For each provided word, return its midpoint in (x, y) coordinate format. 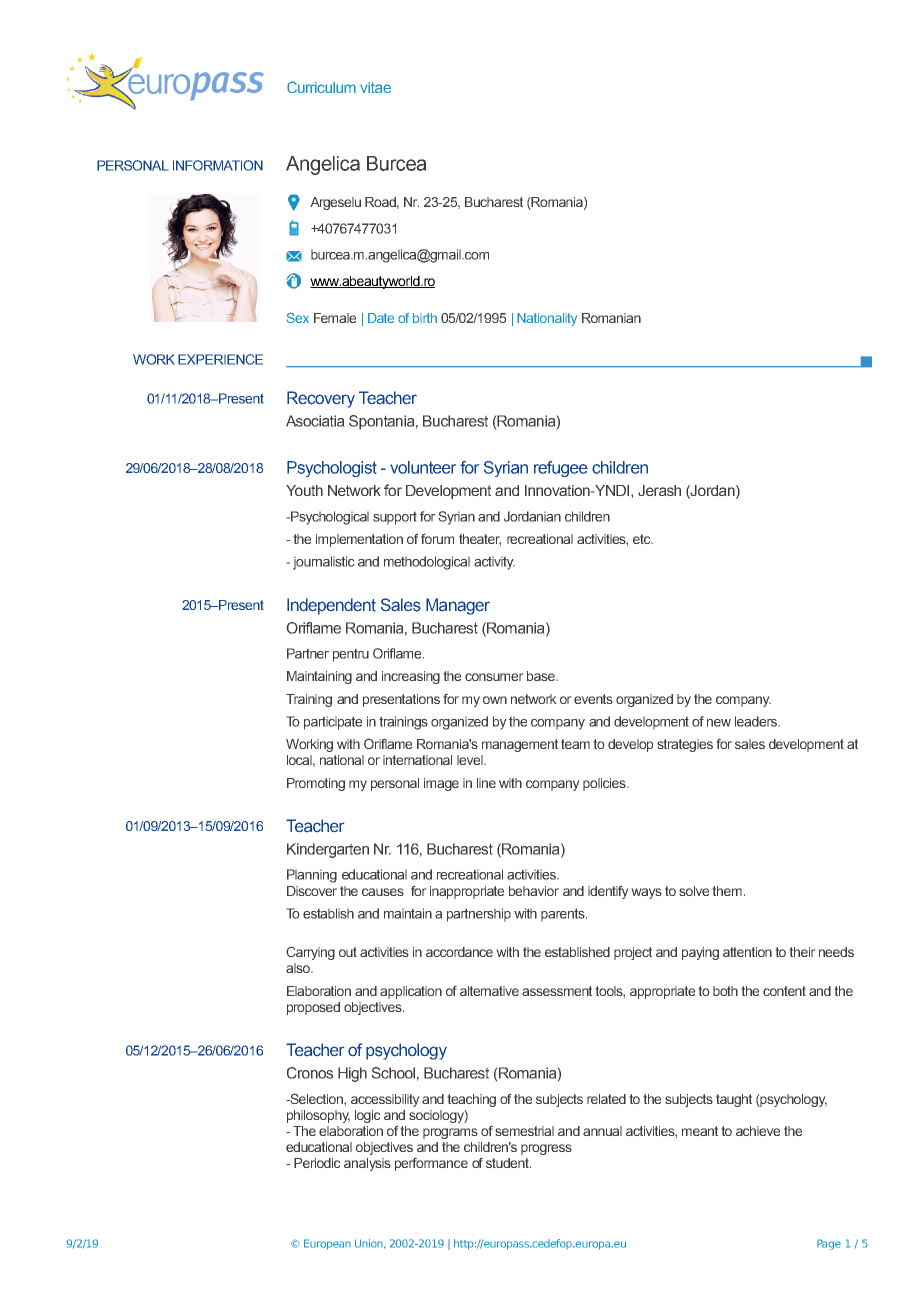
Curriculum (321, 87)
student (508, 1163)
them (727, 891)
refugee (561, 469)
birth (425, 318)
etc (643, 539)
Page (829, 1244)
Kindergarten (328, 850)
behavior (534, 891)
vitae (375, 87)
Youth (304, 490)
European (327, 1244)
